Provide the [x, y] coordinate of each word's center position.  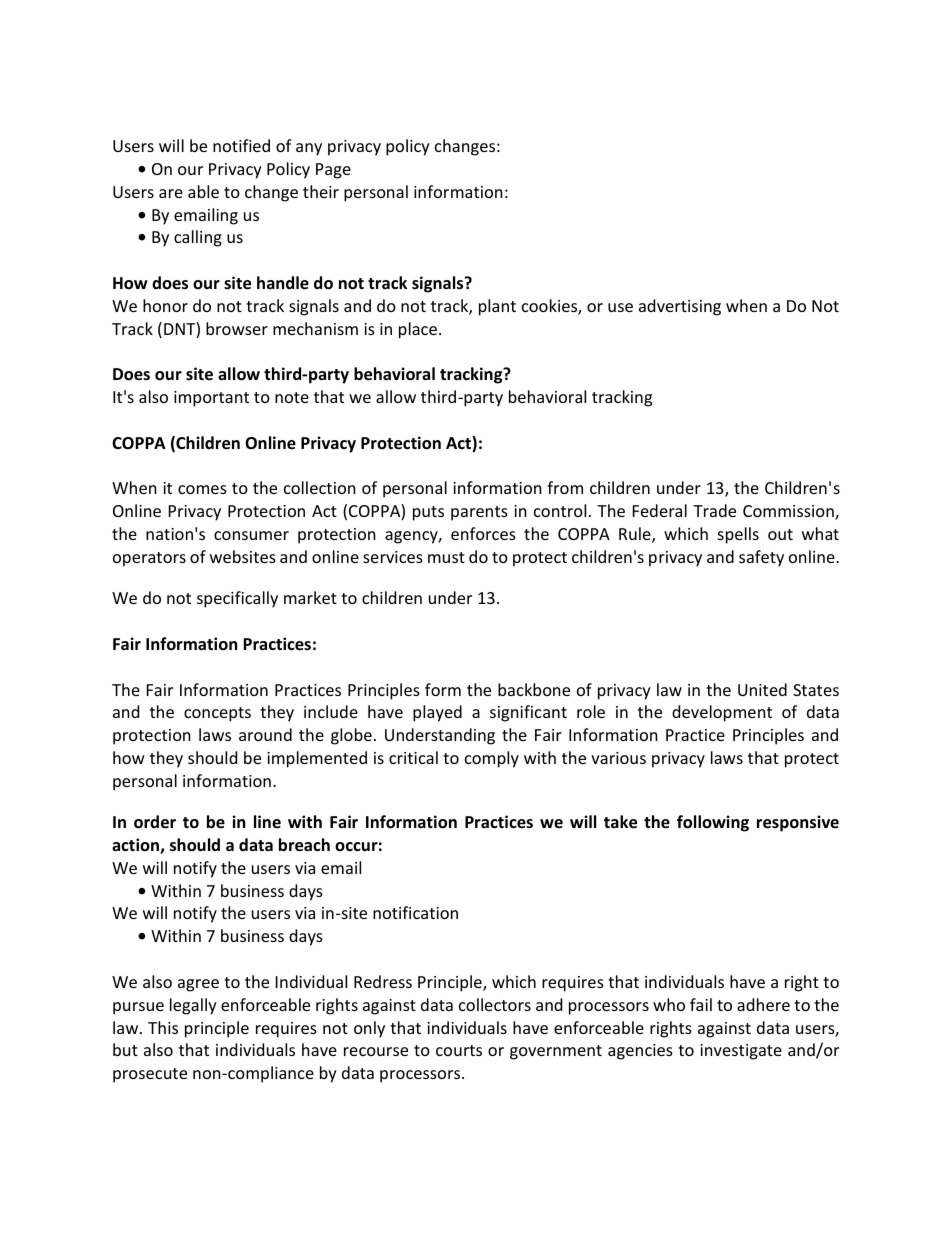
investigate [741, 1052]
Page [333, 171]
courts [459, 1050]
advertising [680, 307]
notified [241, 145]
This [163, 1027]
